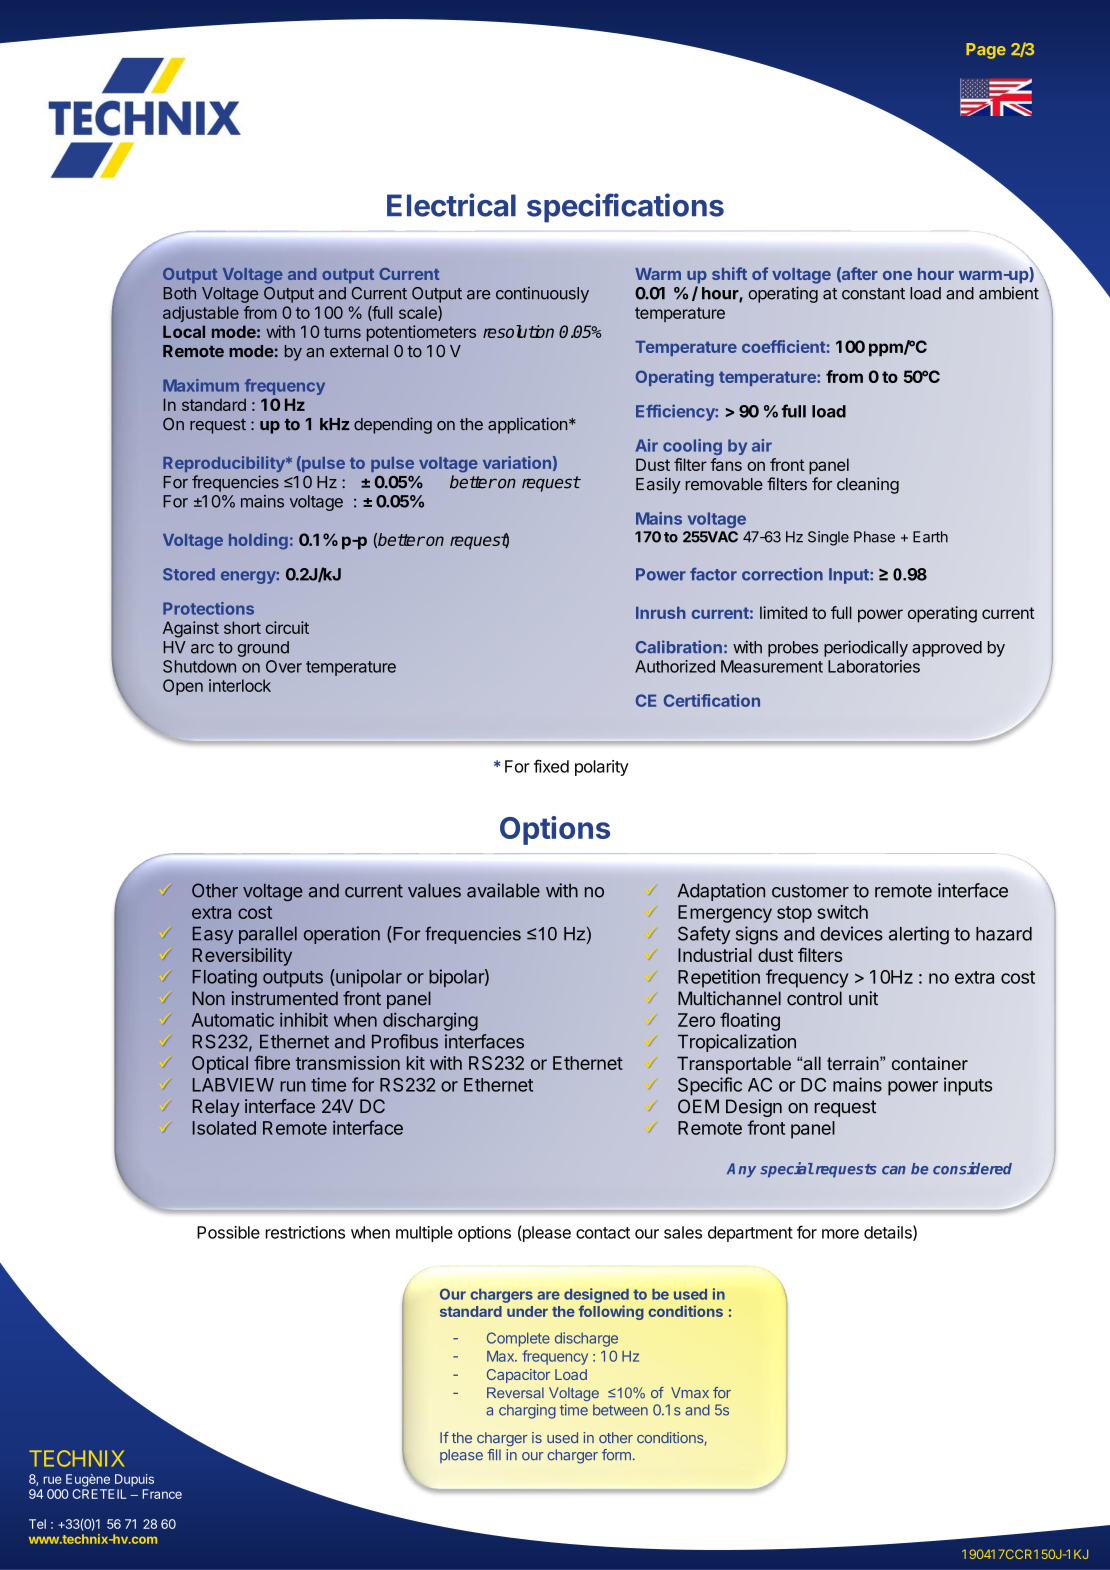 This screenshot has width=1110, height=1570. I want to click on cleaning, so click(868, 485).
